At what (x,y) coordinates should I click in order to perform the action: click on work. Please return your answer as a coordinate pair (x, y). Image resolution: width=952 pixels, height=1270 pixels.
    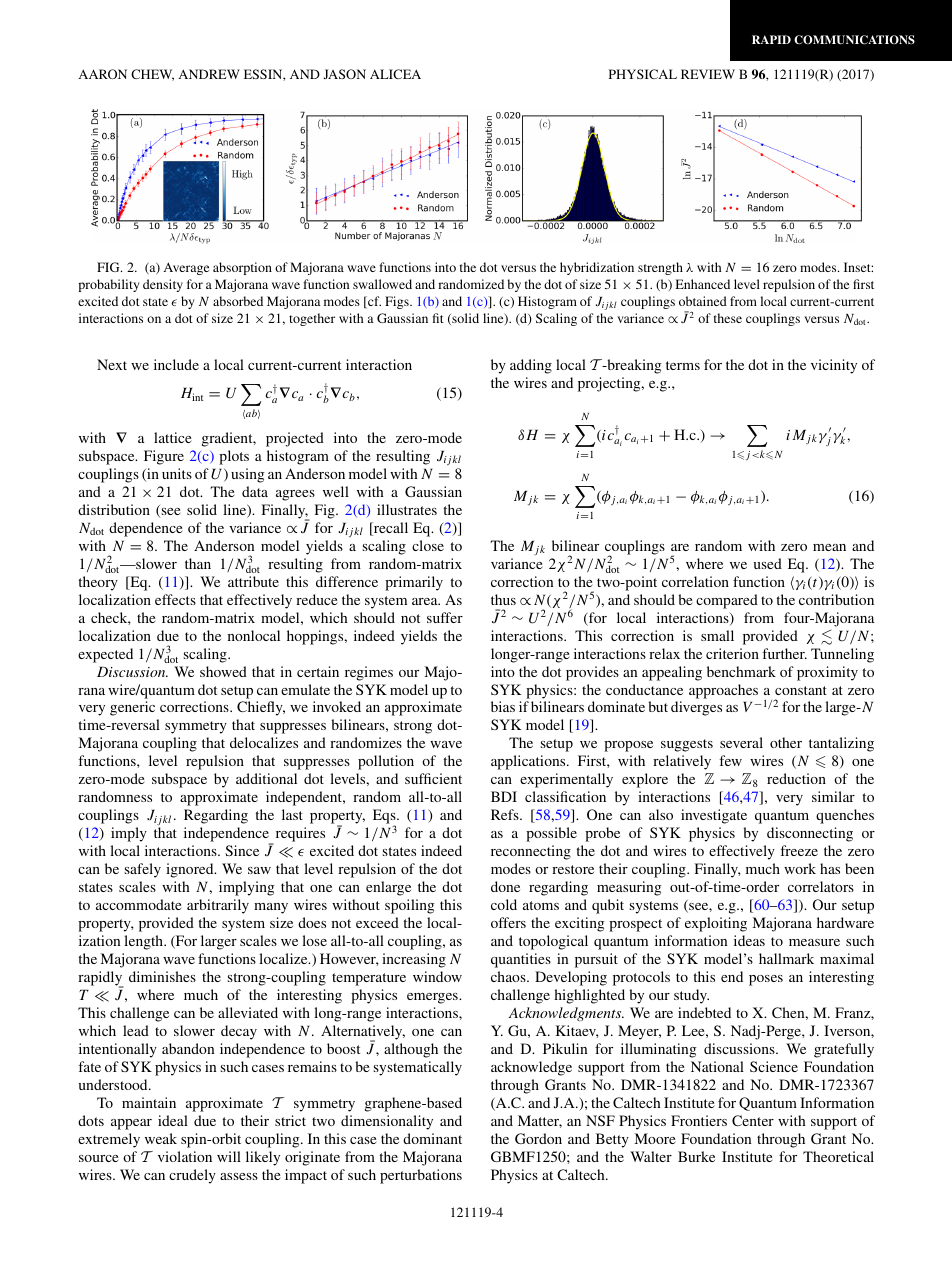
    Looking at the image, I should click on (800, 868).
